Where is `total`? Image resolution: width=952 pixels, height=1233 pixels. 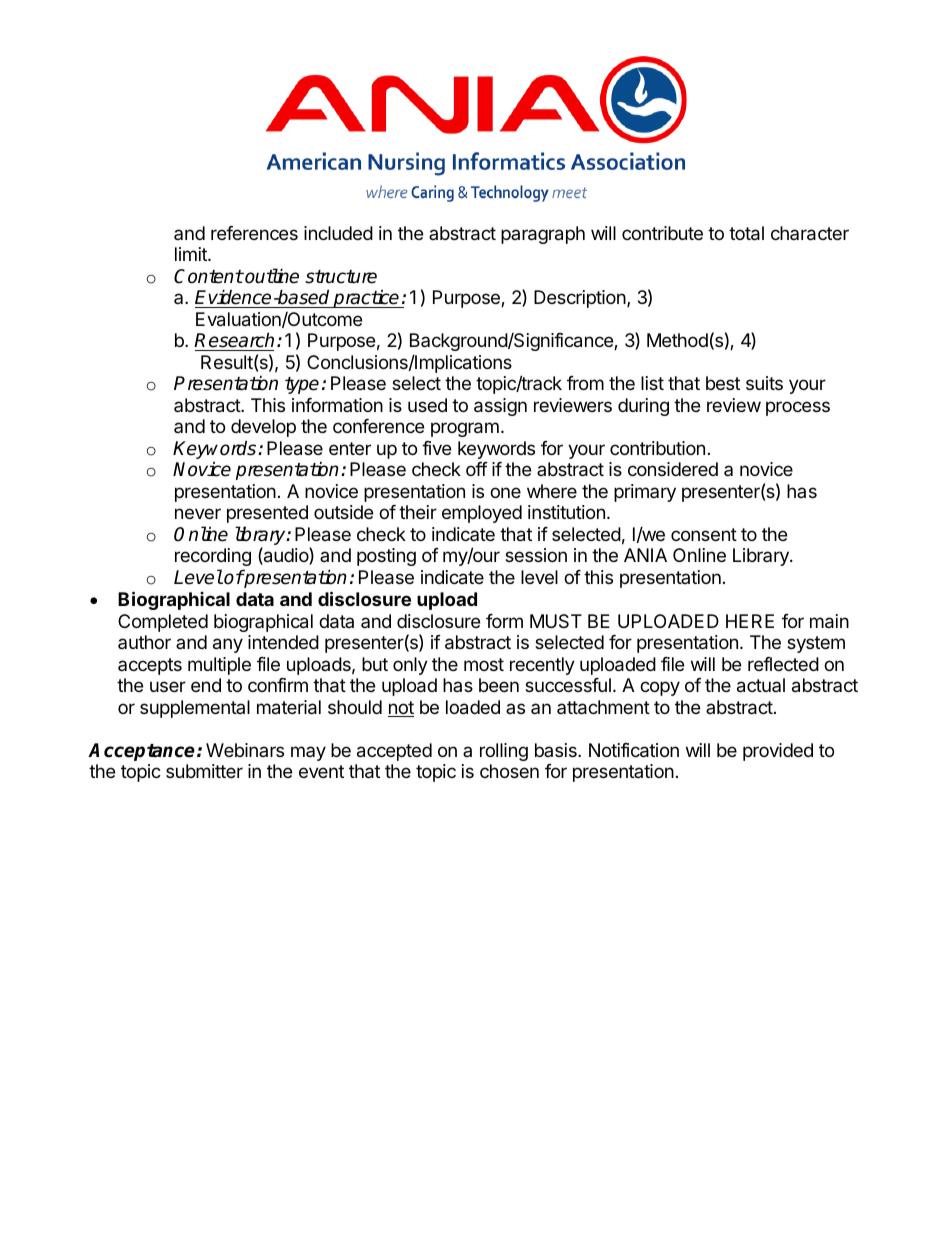 total is located at coordinates (746, 233).
